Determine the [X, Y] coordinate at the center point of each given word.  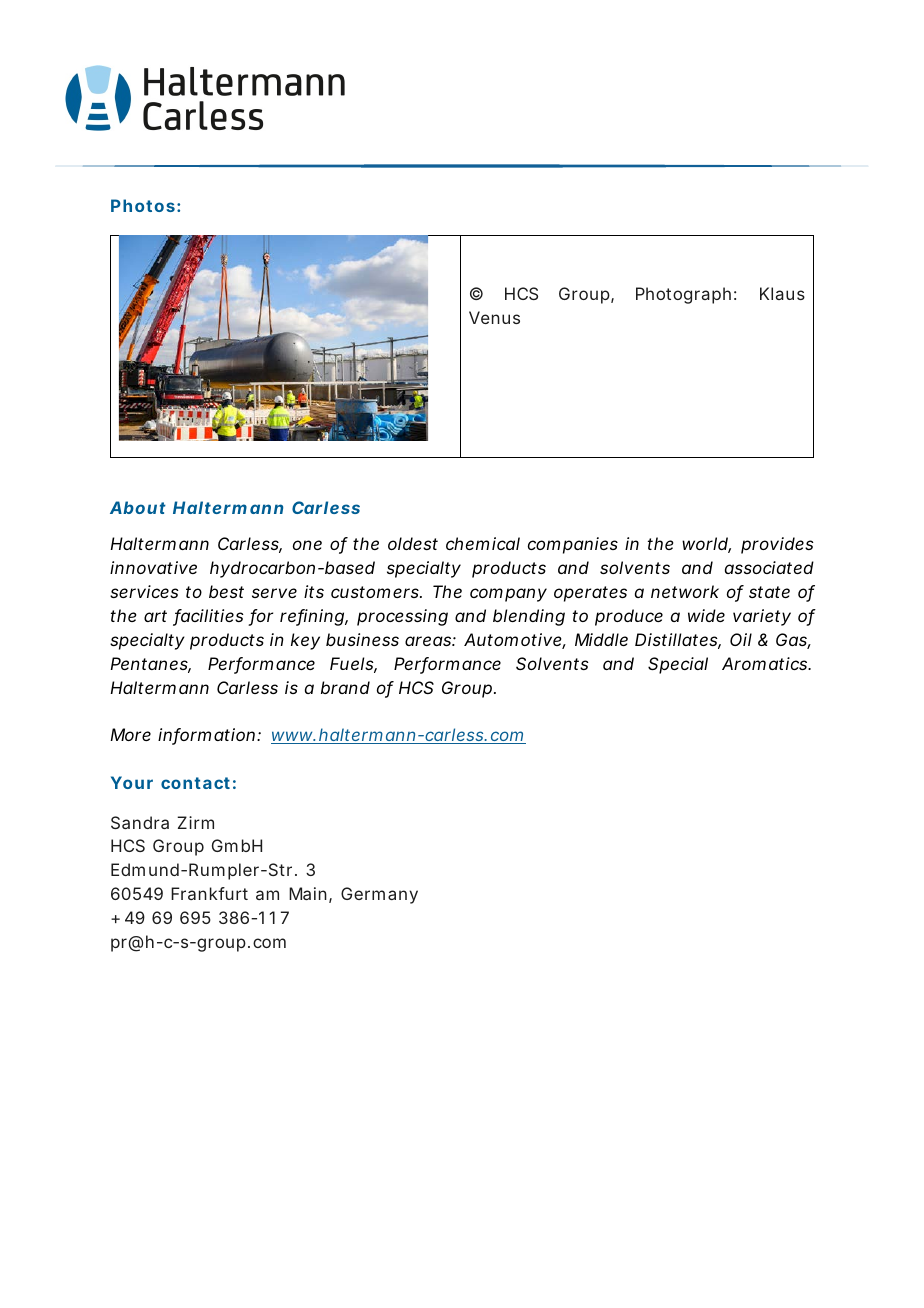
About [138, 507]
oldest [413, 543]
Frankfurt [209, 893]
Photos [143, 205]
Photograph [683, 295]
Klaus [782, 293]
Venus [494, 317]
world [705, 545]
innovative [153, 567]
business [362, 639]
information [206, 736]
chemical [483, 543]
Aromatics [766, 663]
